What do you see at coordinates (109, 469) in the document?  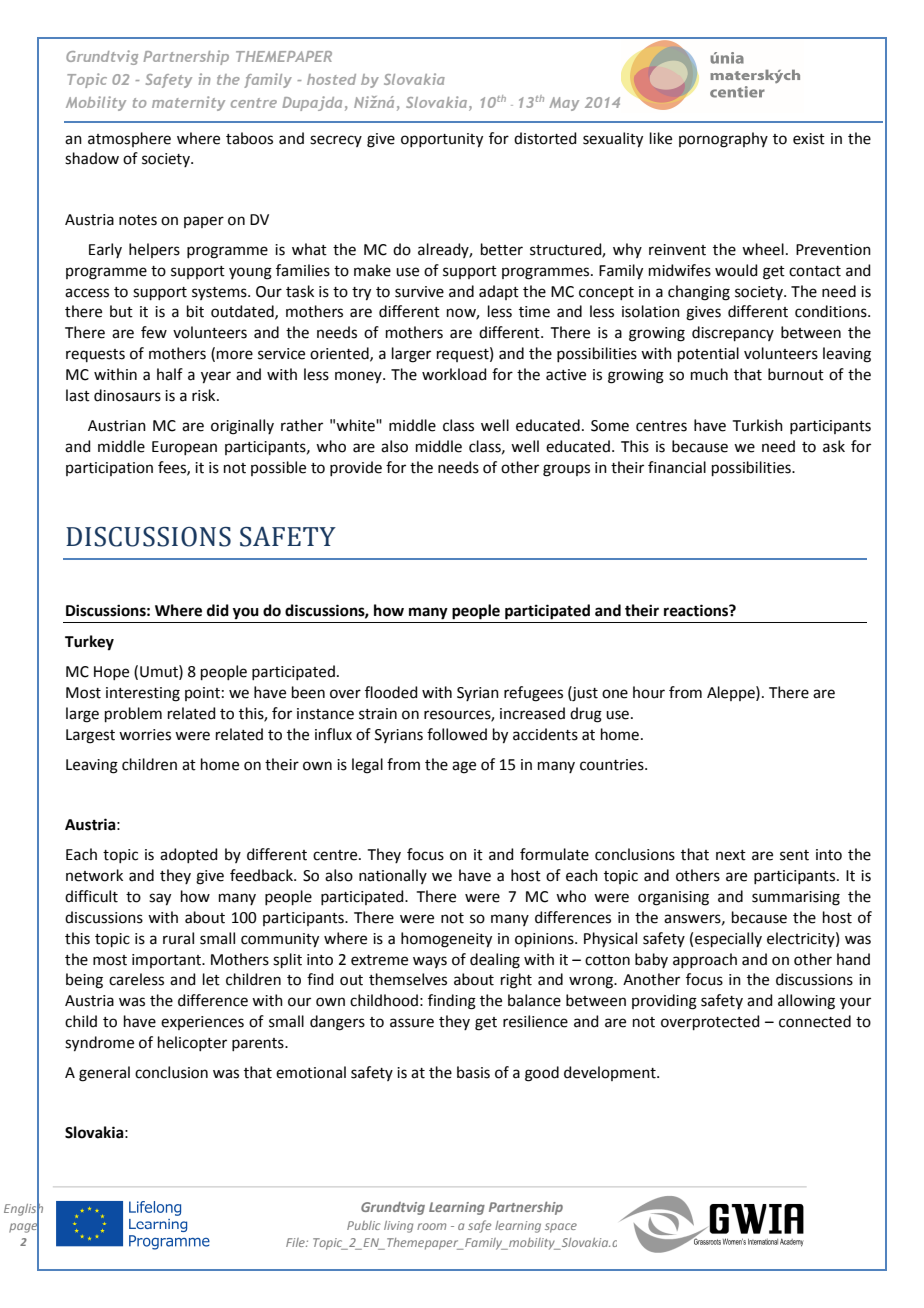 I see `participation` at bounding box center [109, 469].
